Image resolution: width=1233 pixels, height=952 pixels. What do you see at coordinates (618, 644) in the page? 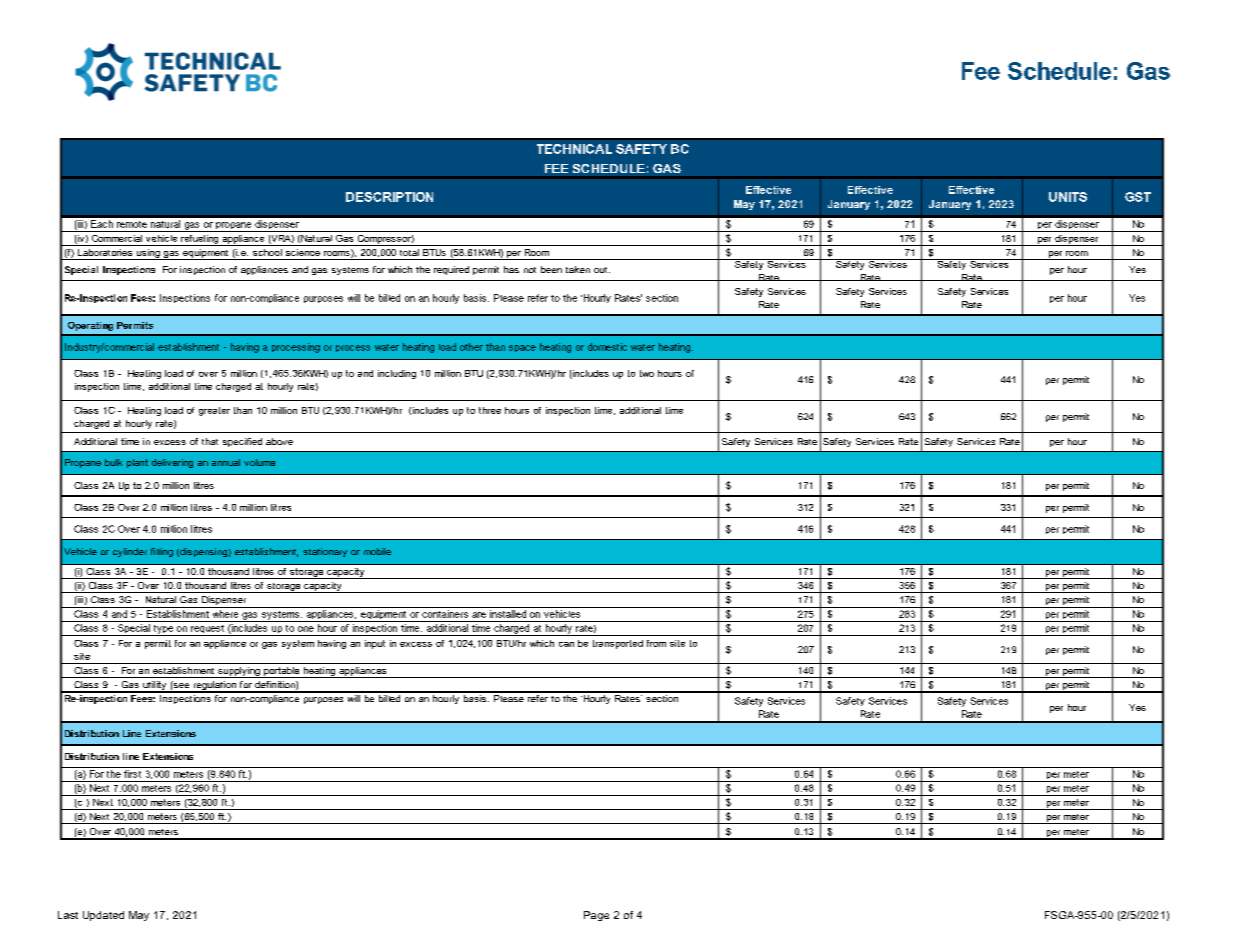
I see `transported` at bounding box center [618, 644].
